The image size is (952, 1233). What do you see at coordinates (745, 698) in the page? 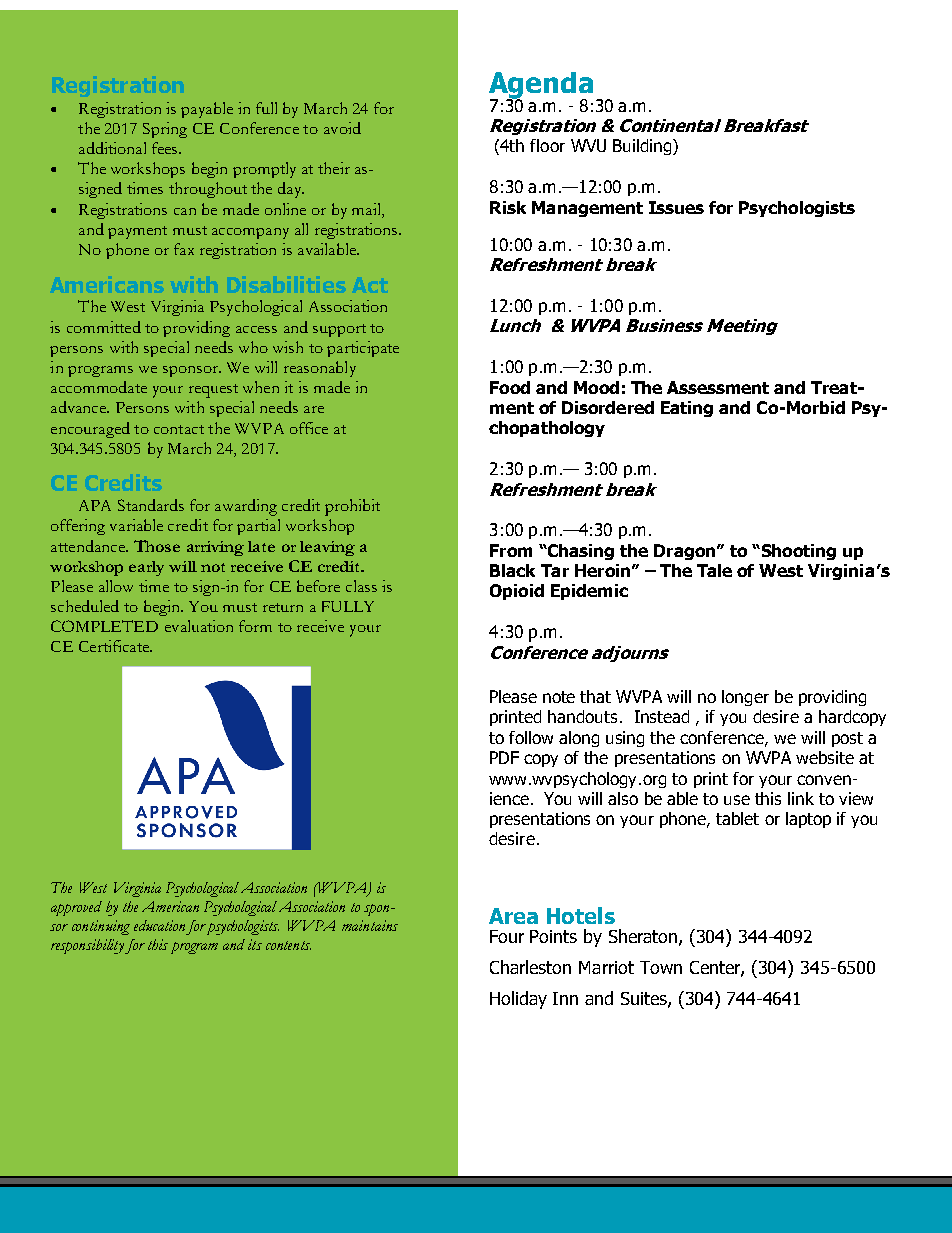
I see `longer` at bounding box center [745, 698].
